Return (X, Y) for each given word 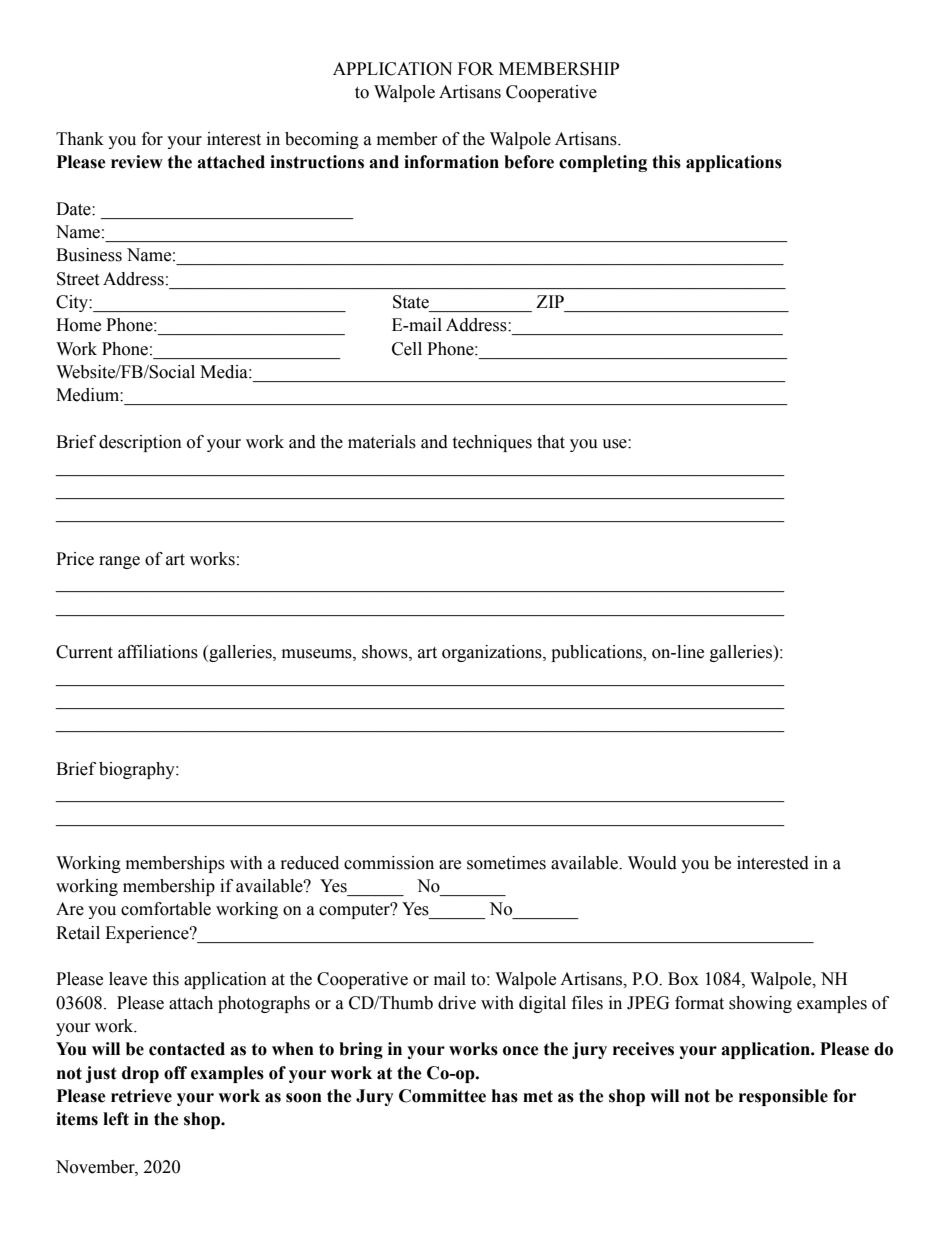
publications (597, 653)
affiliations (158, 652)
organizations (493, 653)
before (529, 162)
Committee (442, 1096)
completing (603, 163)
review (137, 162)
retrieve (141, 1096)
